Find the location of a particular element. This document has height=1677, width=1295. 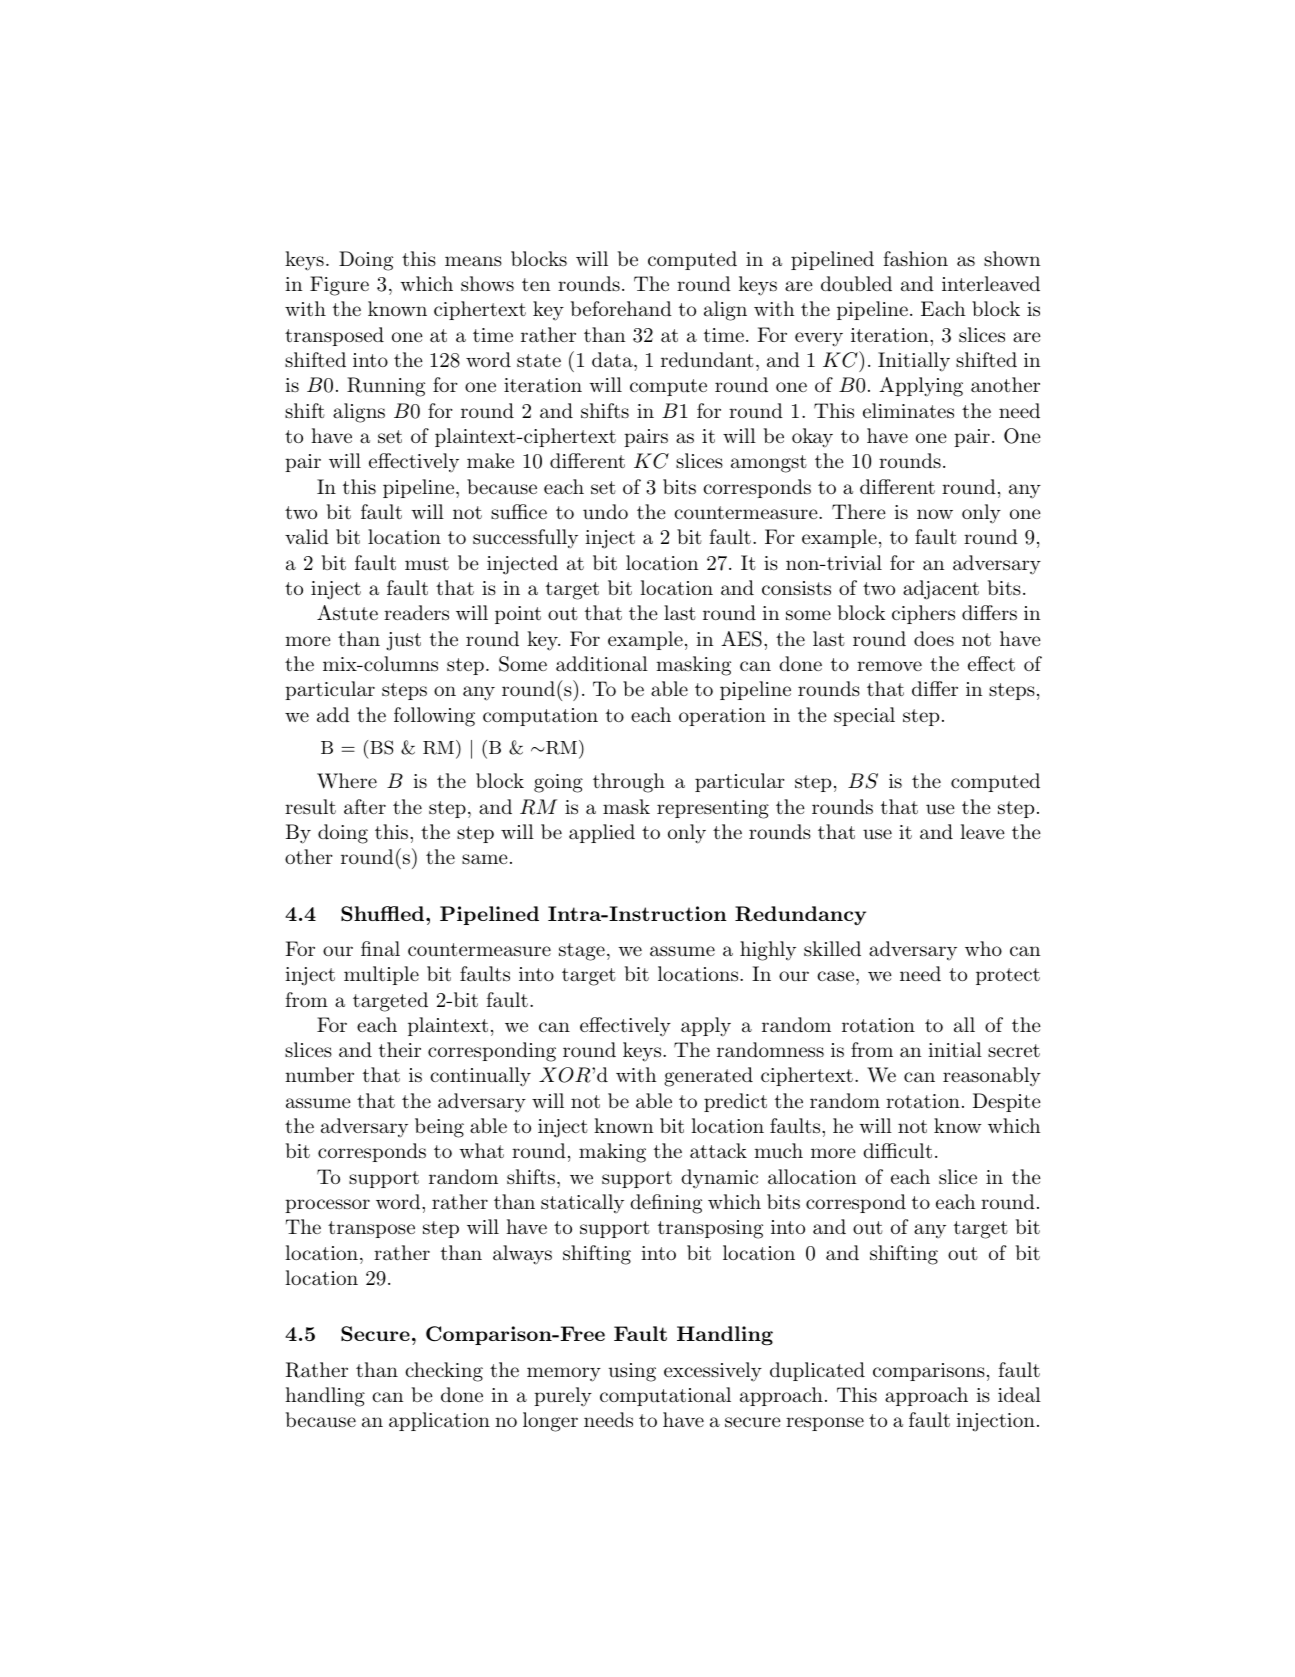

checking is located at coordinates (444, 1372).
